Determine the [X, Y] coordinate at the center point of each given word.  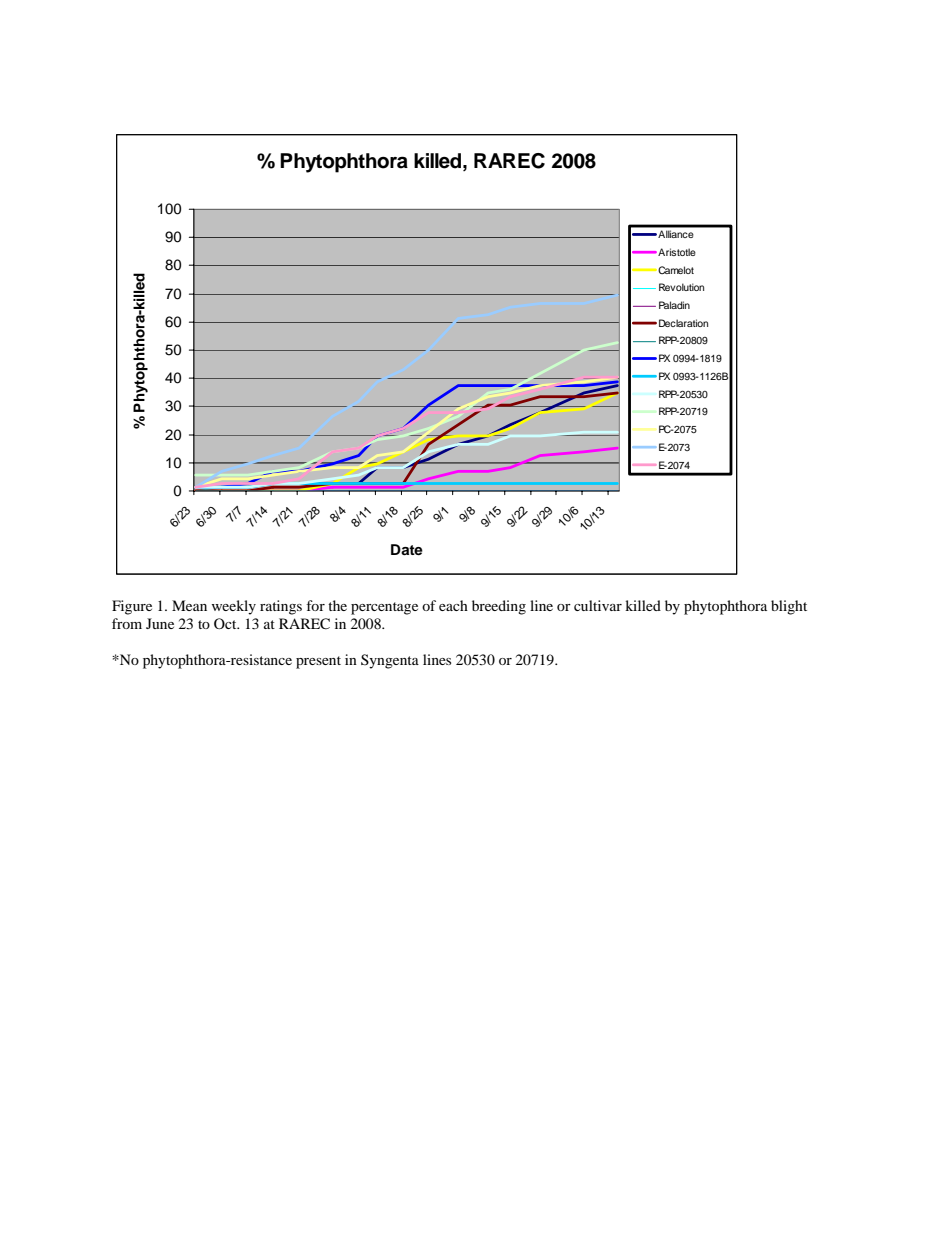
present [318, 662]
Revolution [681, 287]
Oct [226, 623]
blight [789, 607]
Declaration [683, 323]
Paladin [674, 305]
